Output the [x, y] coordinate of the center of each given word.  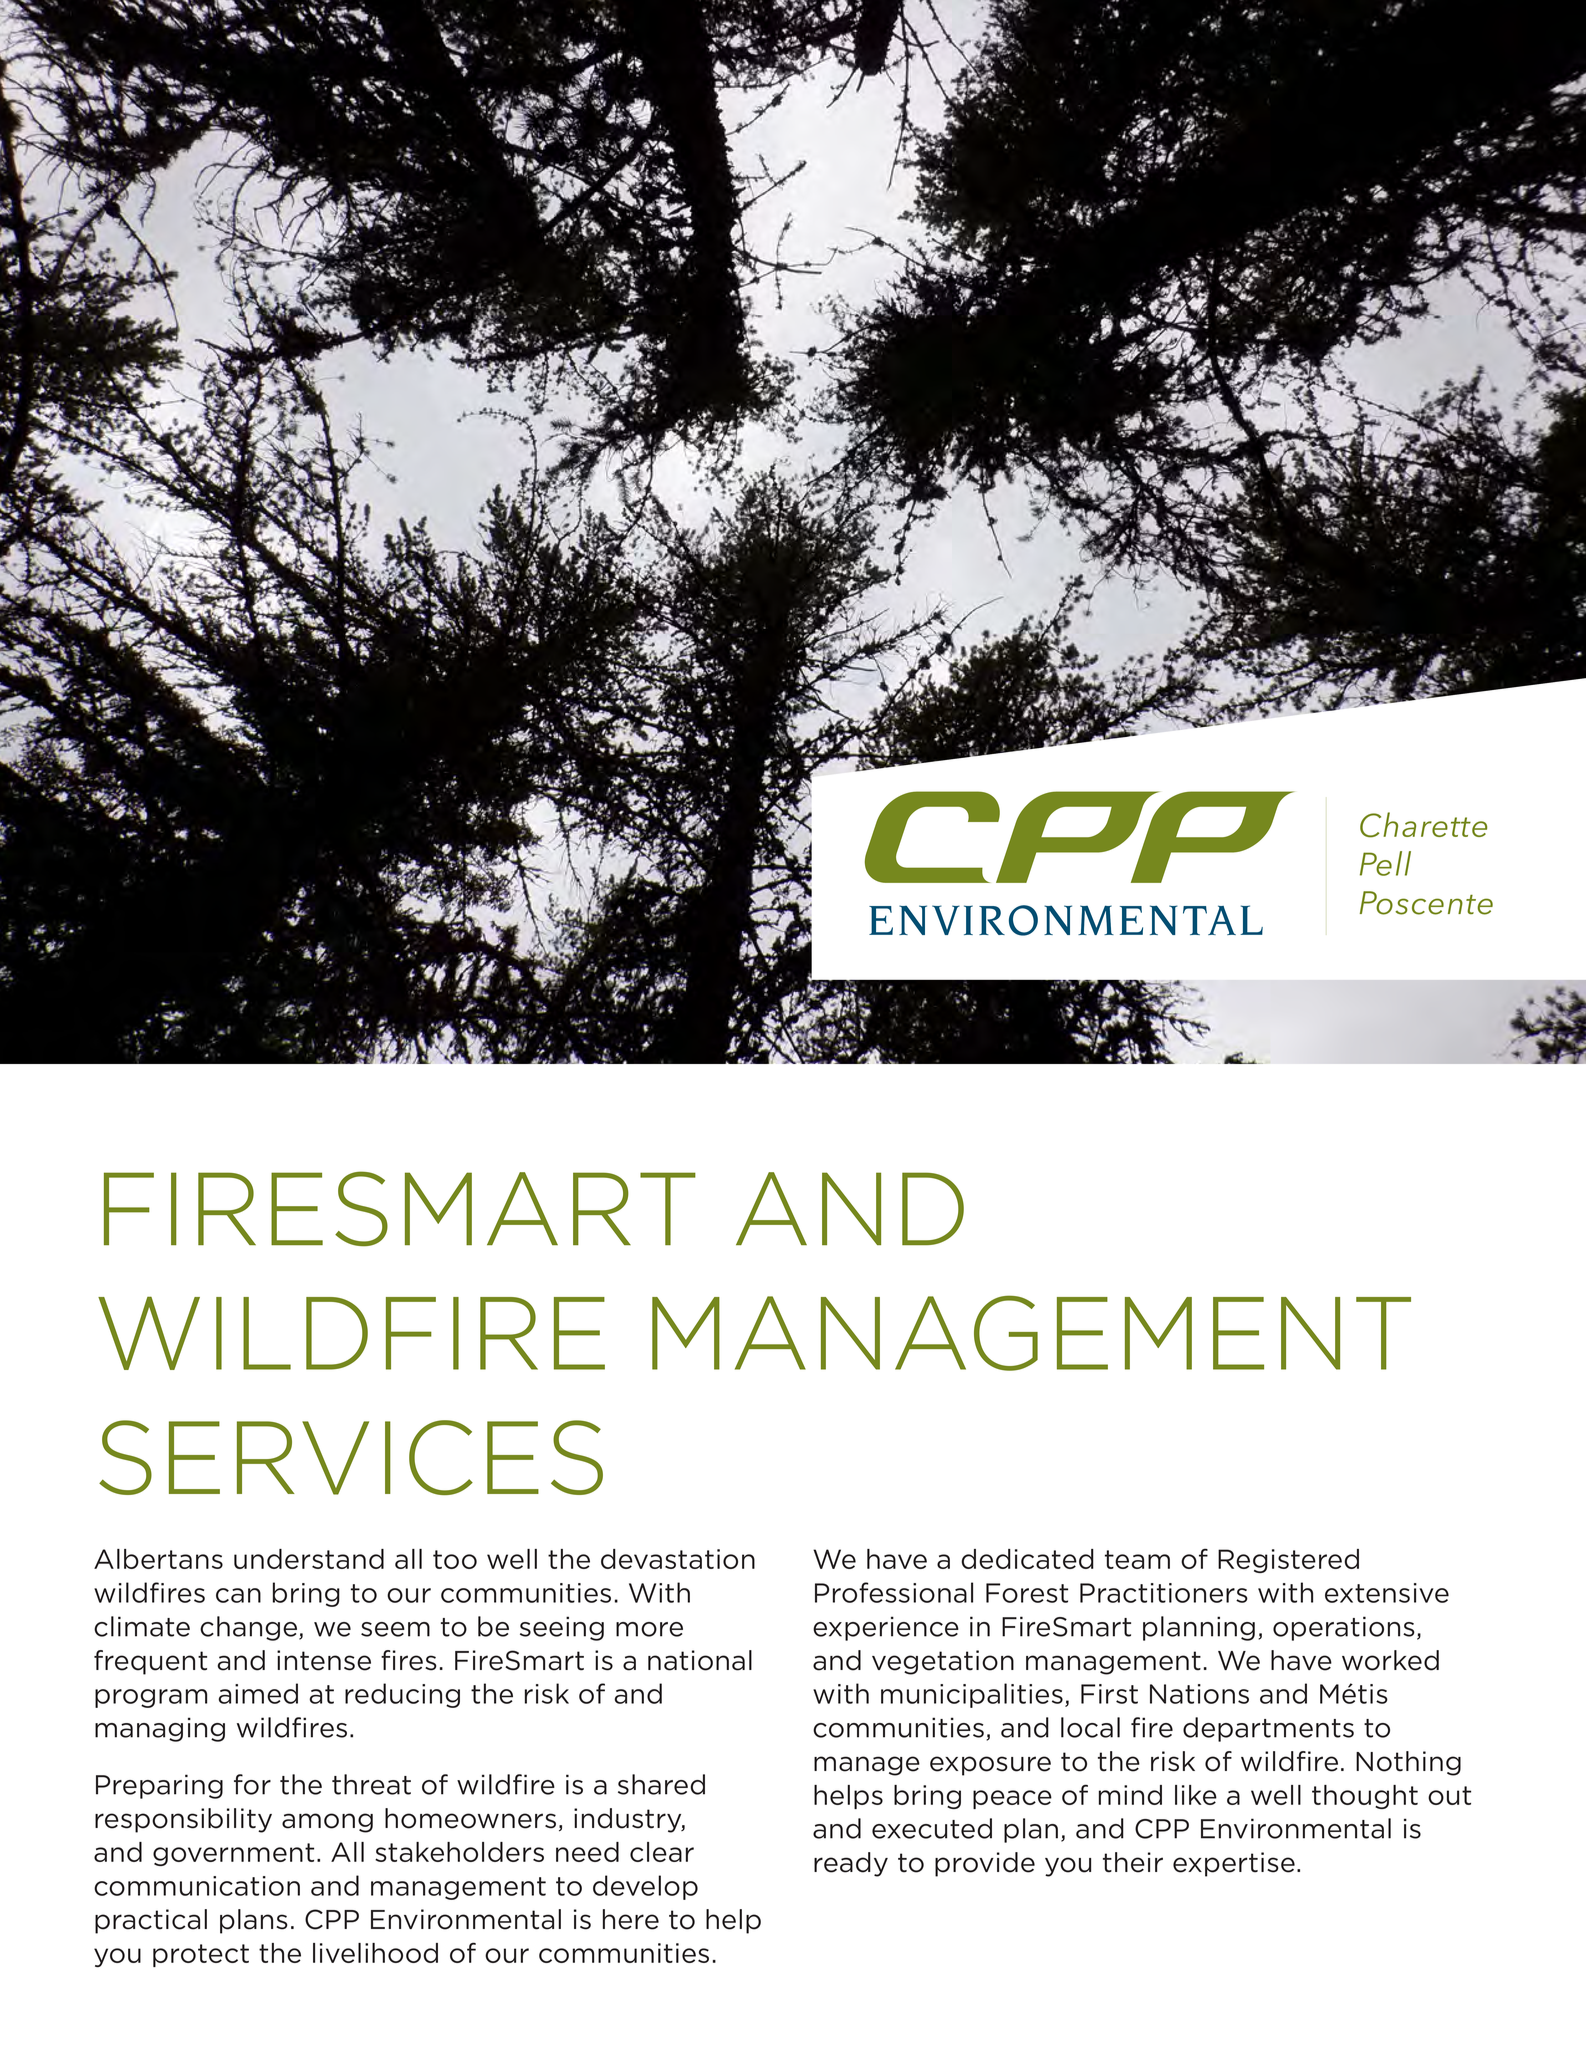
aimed [258, 1693]
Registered [1288, 1561]
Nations [1199, 1694]
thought [1365, 1797]
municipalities [972, 1695]
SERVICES [351, 1457]
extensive [1387, 1593]
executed [932, 1828]
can [238, 1595]
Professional [894, 1592]
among [327, 1823]
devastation [678, 1559]
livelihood [375, 1953]
